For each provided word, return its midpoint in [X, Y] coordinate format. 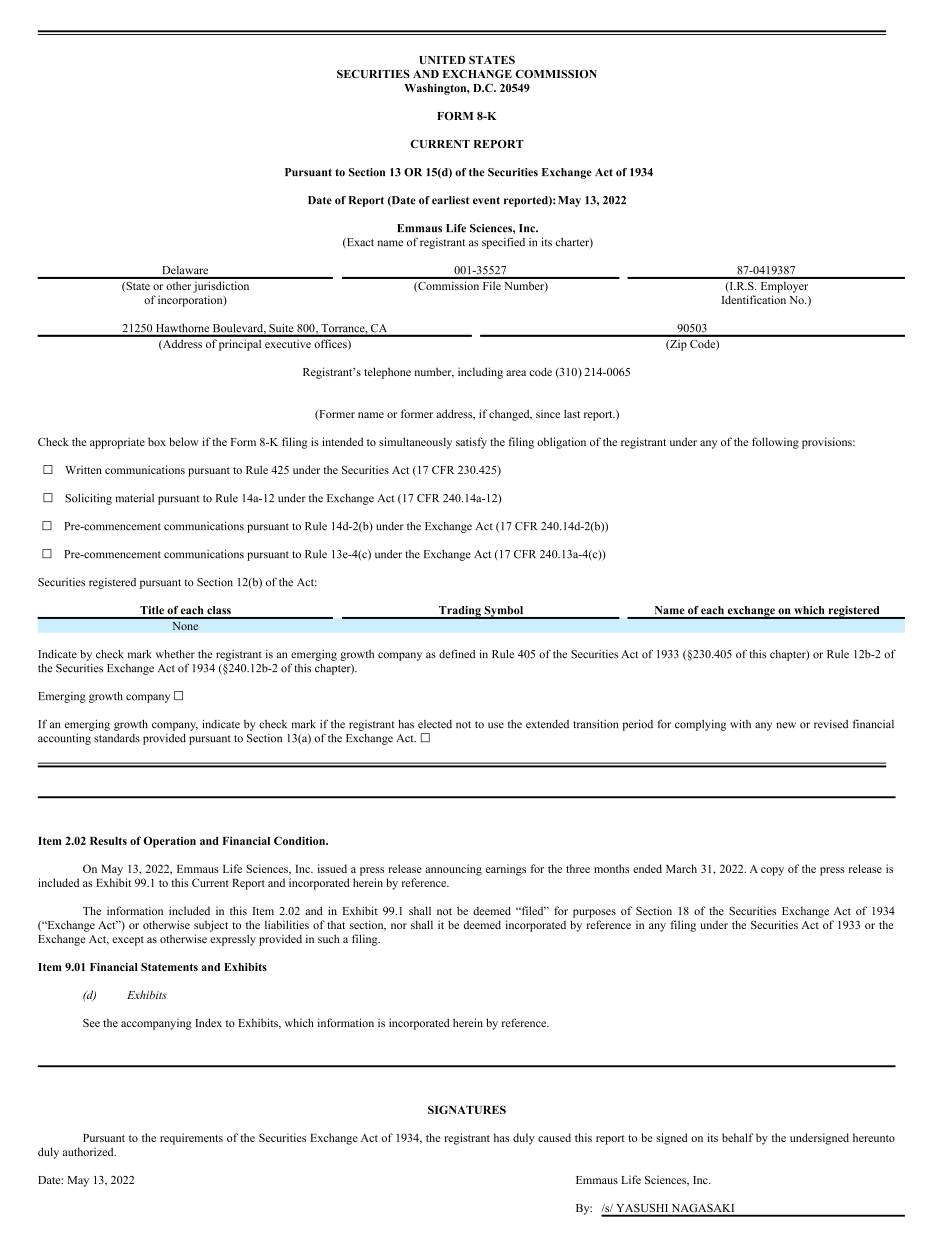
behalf [738, 1137]
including [480, 373]
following [775, 443]
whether [175, 654]
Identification [754, 299]
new [786, 725]
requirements [191, 1139]
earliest [450, 200]
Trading [460, 612]
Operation [169, 842]
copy [772, 871]
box [157, 441]
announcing [453, 870]
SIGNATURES [467, 1109]
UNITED [442, 60]
